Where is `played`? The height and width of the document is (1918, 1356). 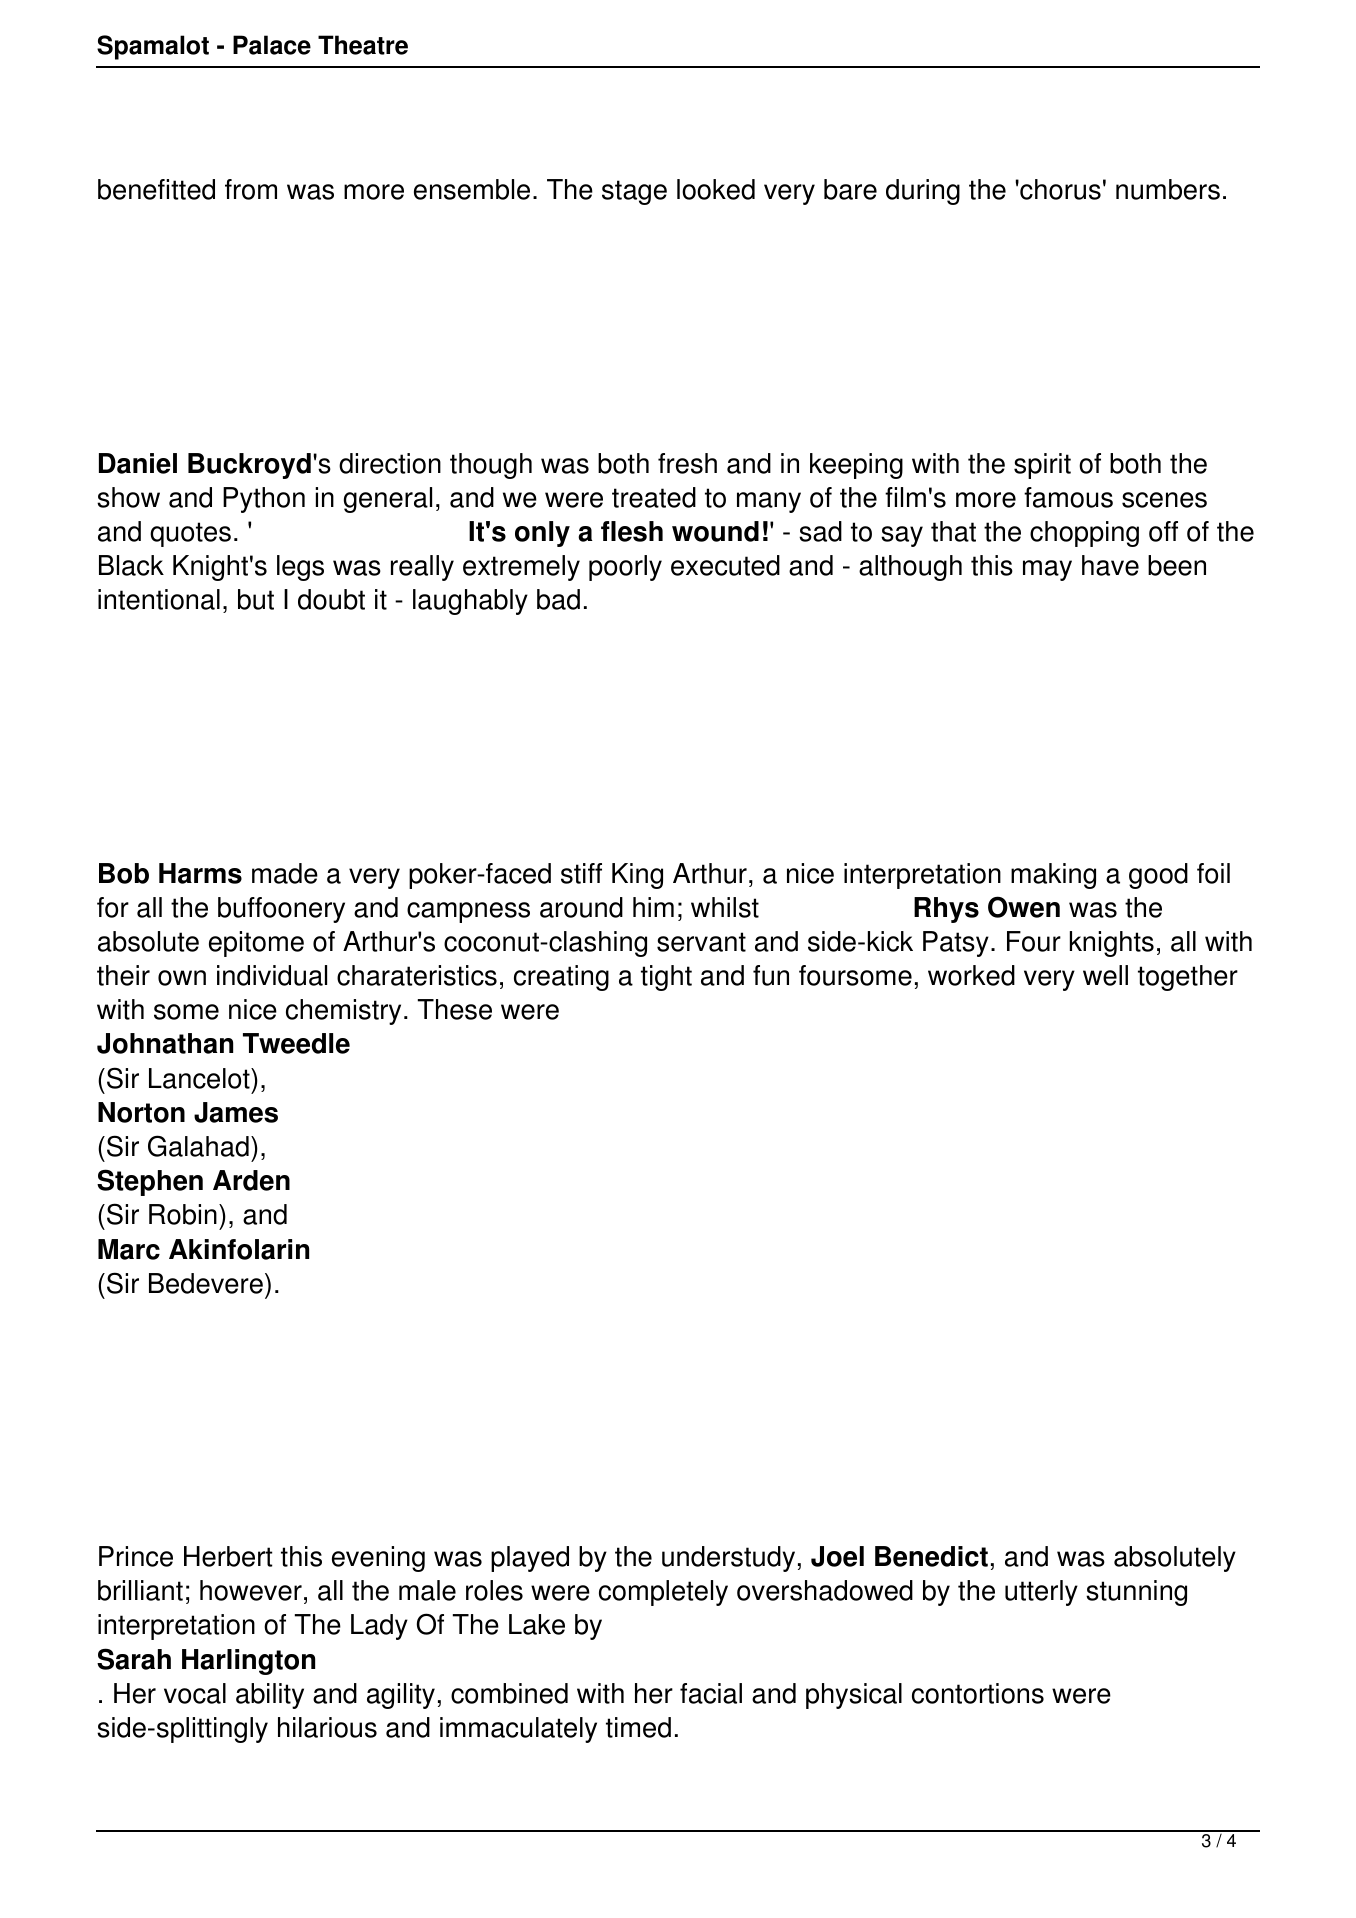 played is located at coordinates (530, 1559).
